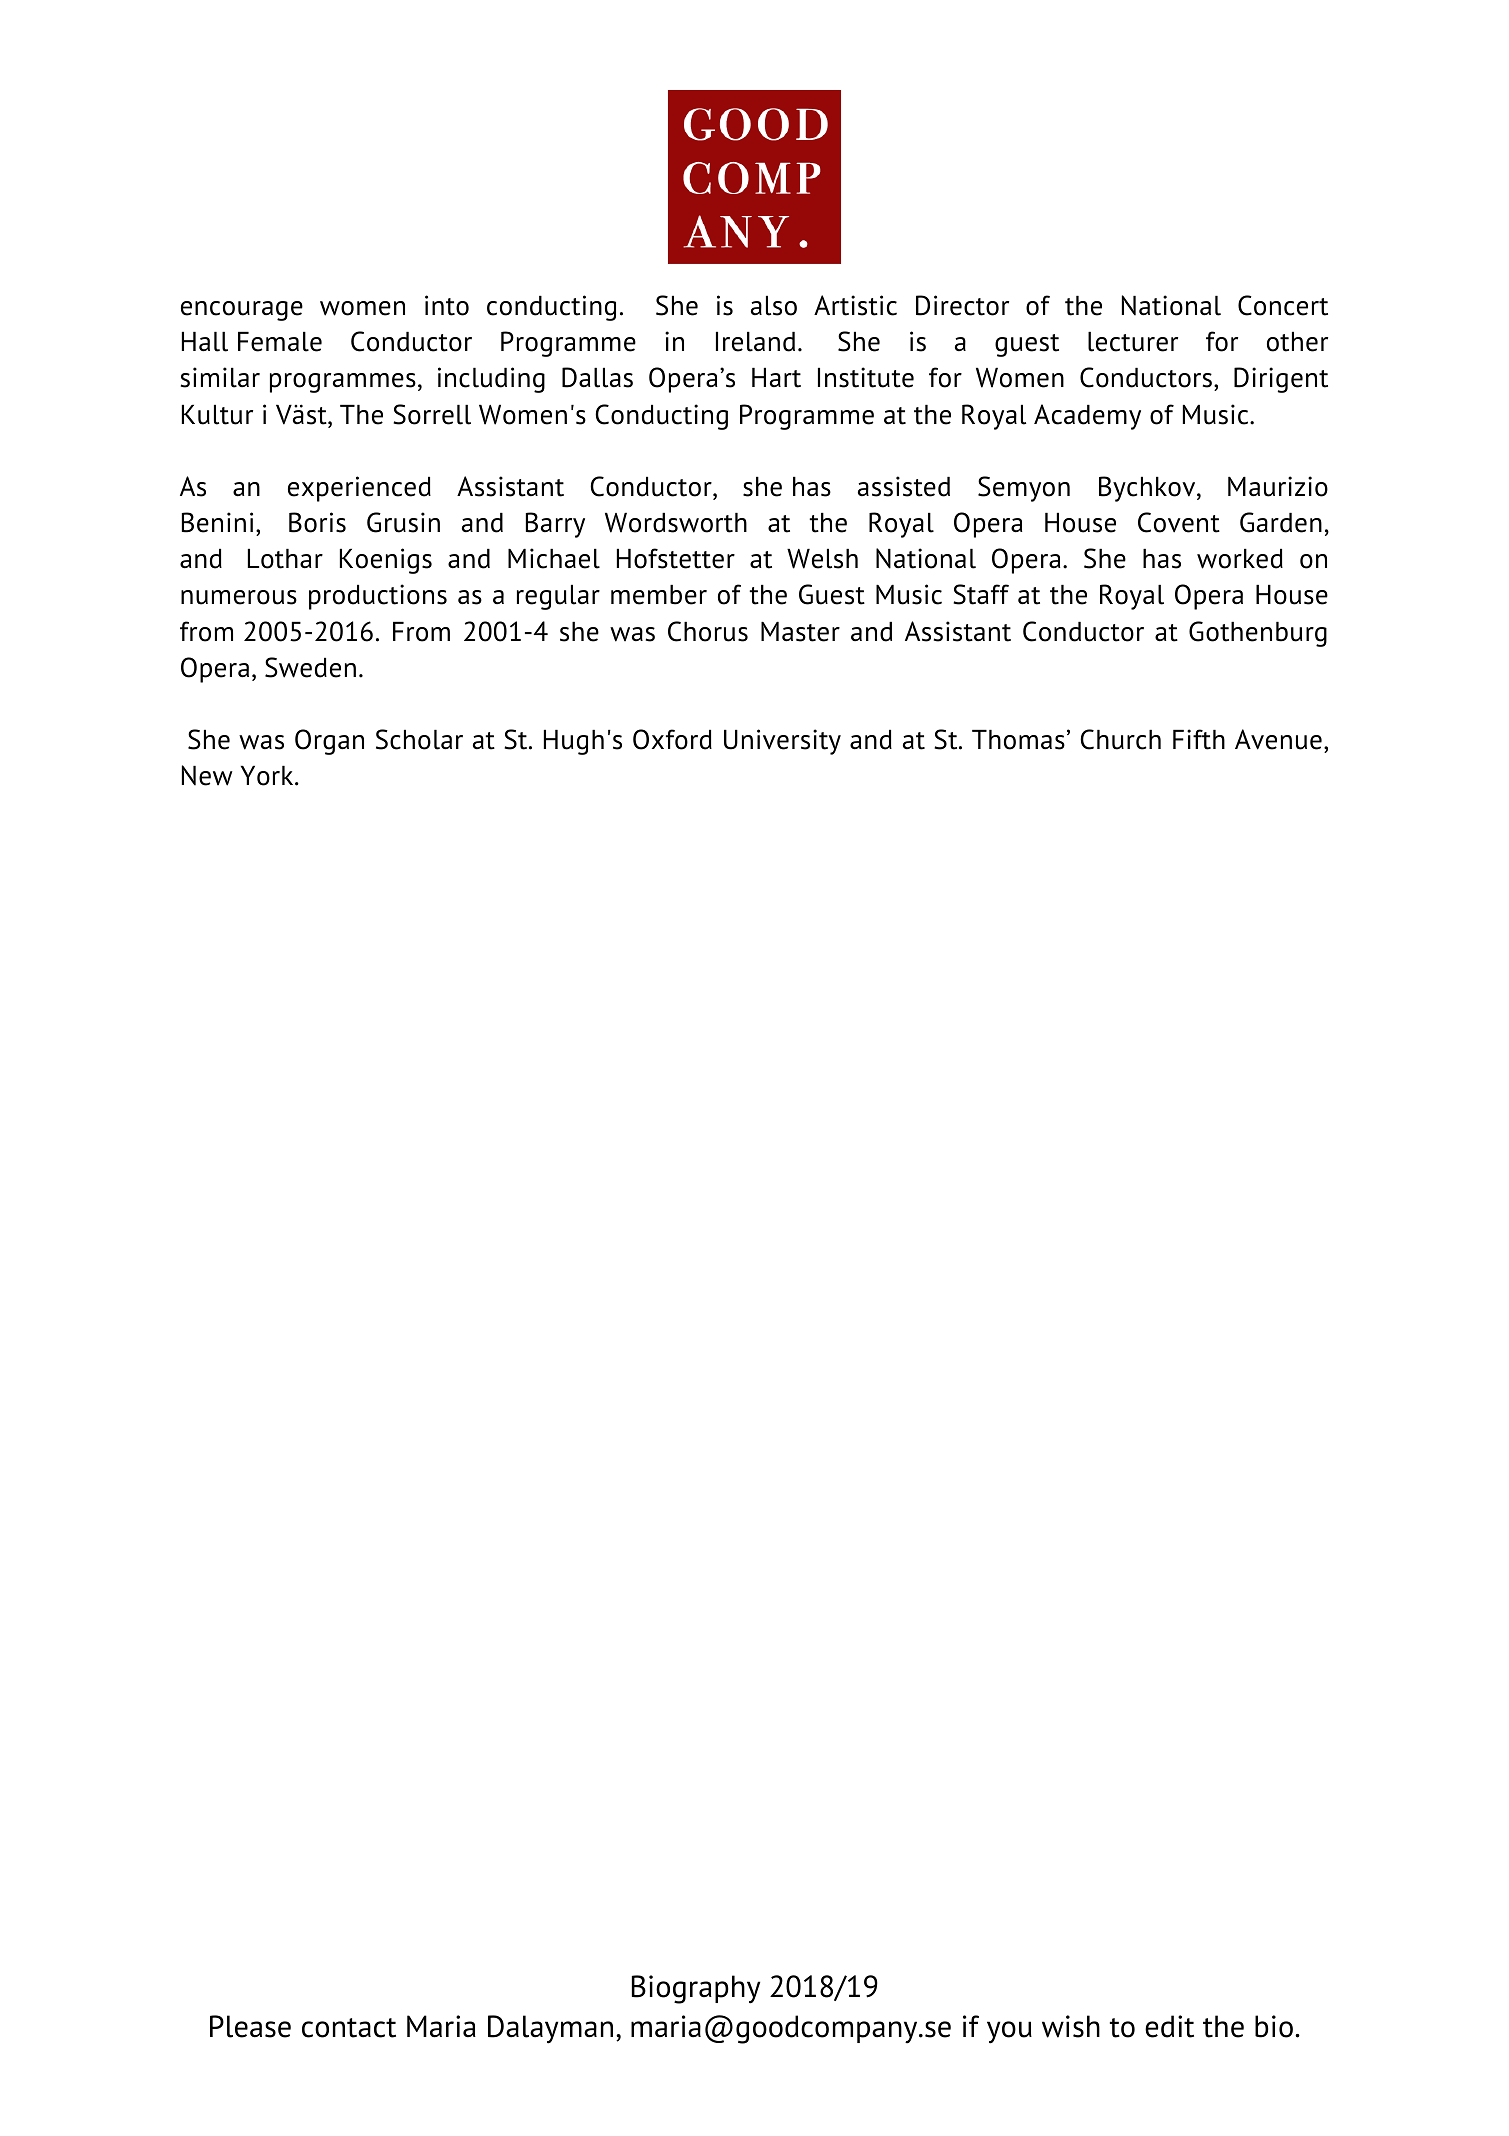  What do you see at coordinates (1169, 2026) in the document?
I see `edit` at bounding box center [1169, 2026].
